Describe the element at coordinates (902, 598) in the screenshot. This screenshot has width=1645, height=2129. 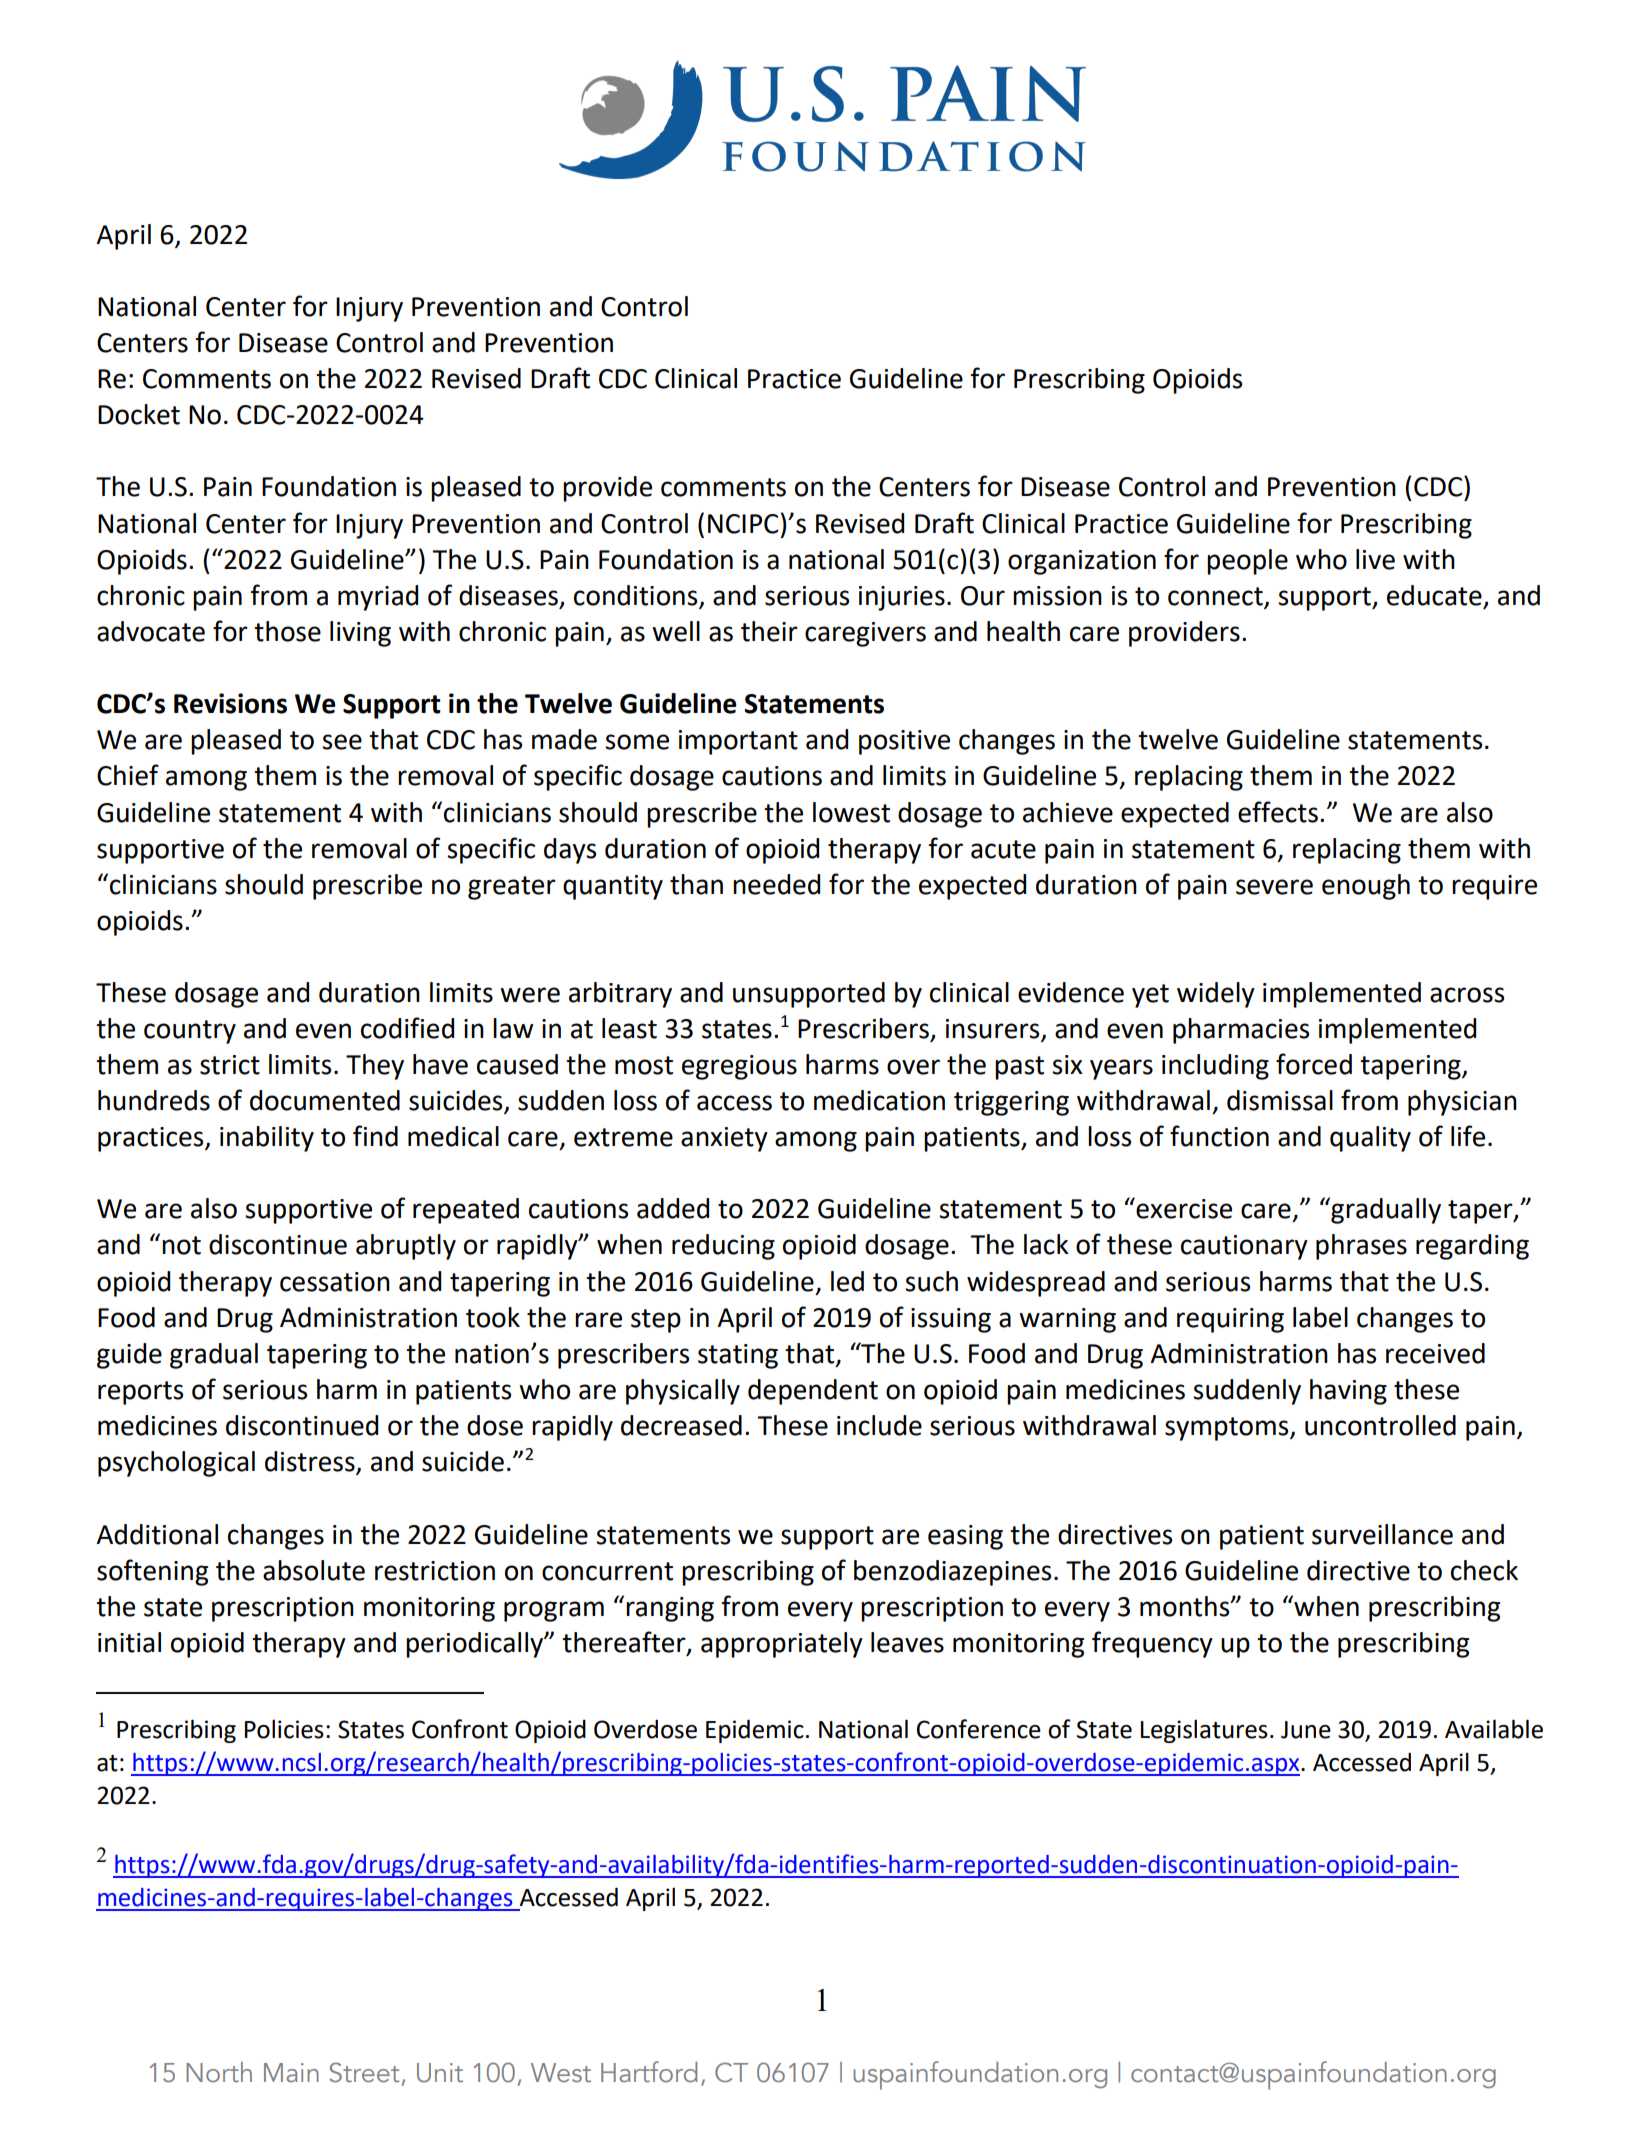
I see `injuries` at that location.
